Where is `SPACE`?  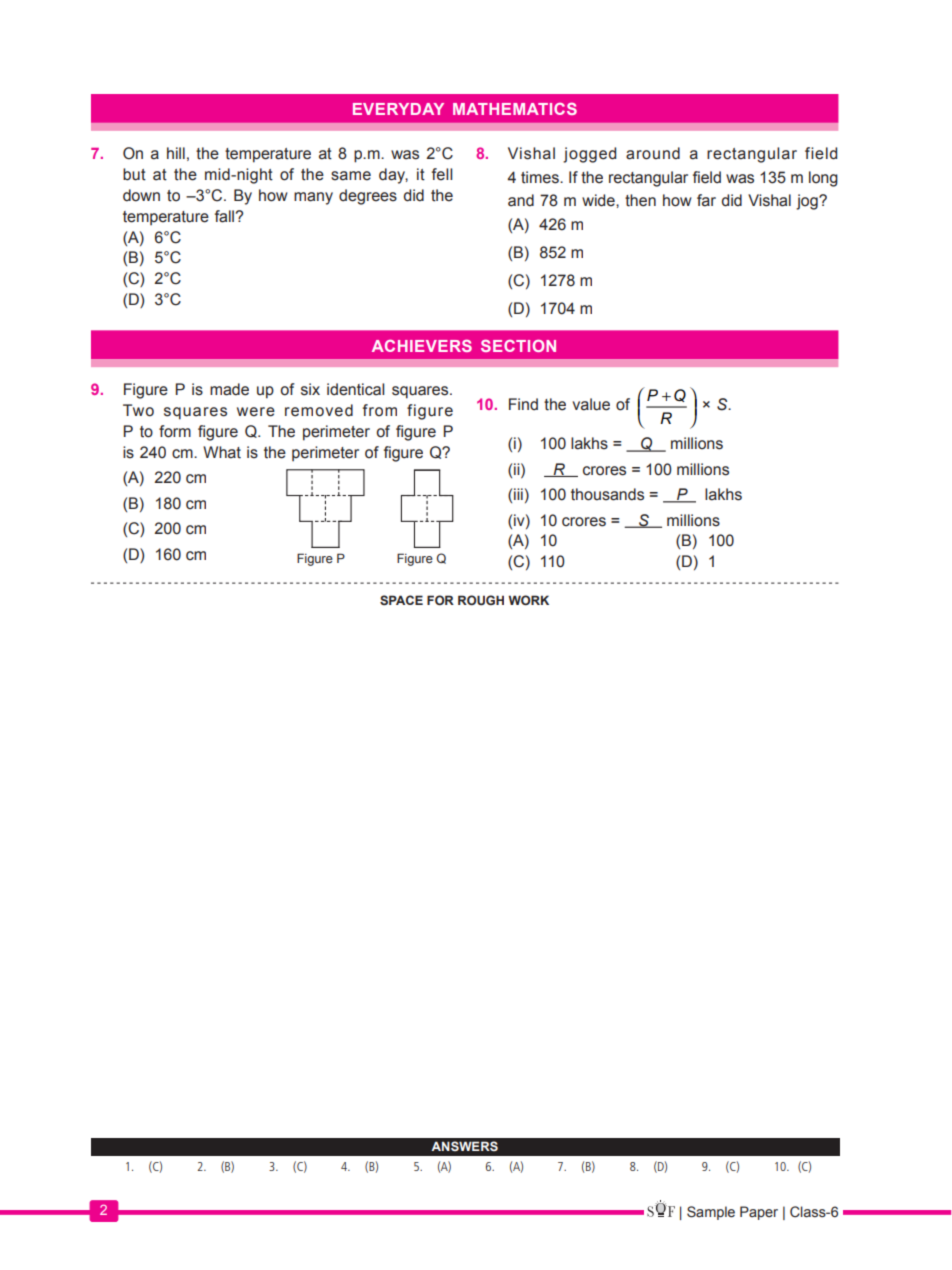
SPACE is located at coordinates (401, 600).
